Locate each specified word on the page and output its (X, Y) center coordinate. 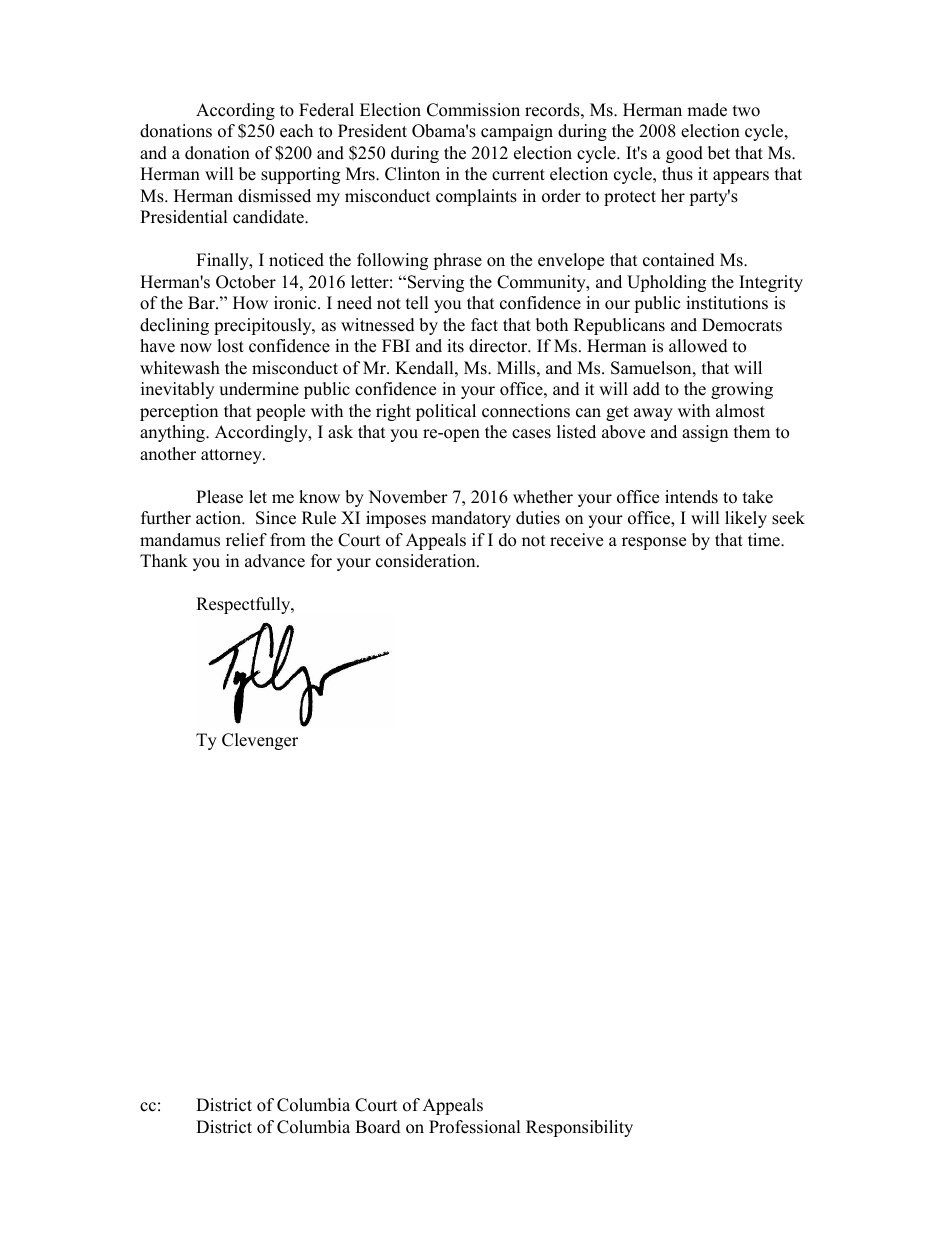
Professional (475, 1127)
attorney (232, 456)
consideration (427, 561)
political (446, 412)
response (654, 543)
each (296, 131)
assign (705, 433)
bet (719, 153)
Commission (473, 110)
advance (275, 561)
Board (378, 1127)
